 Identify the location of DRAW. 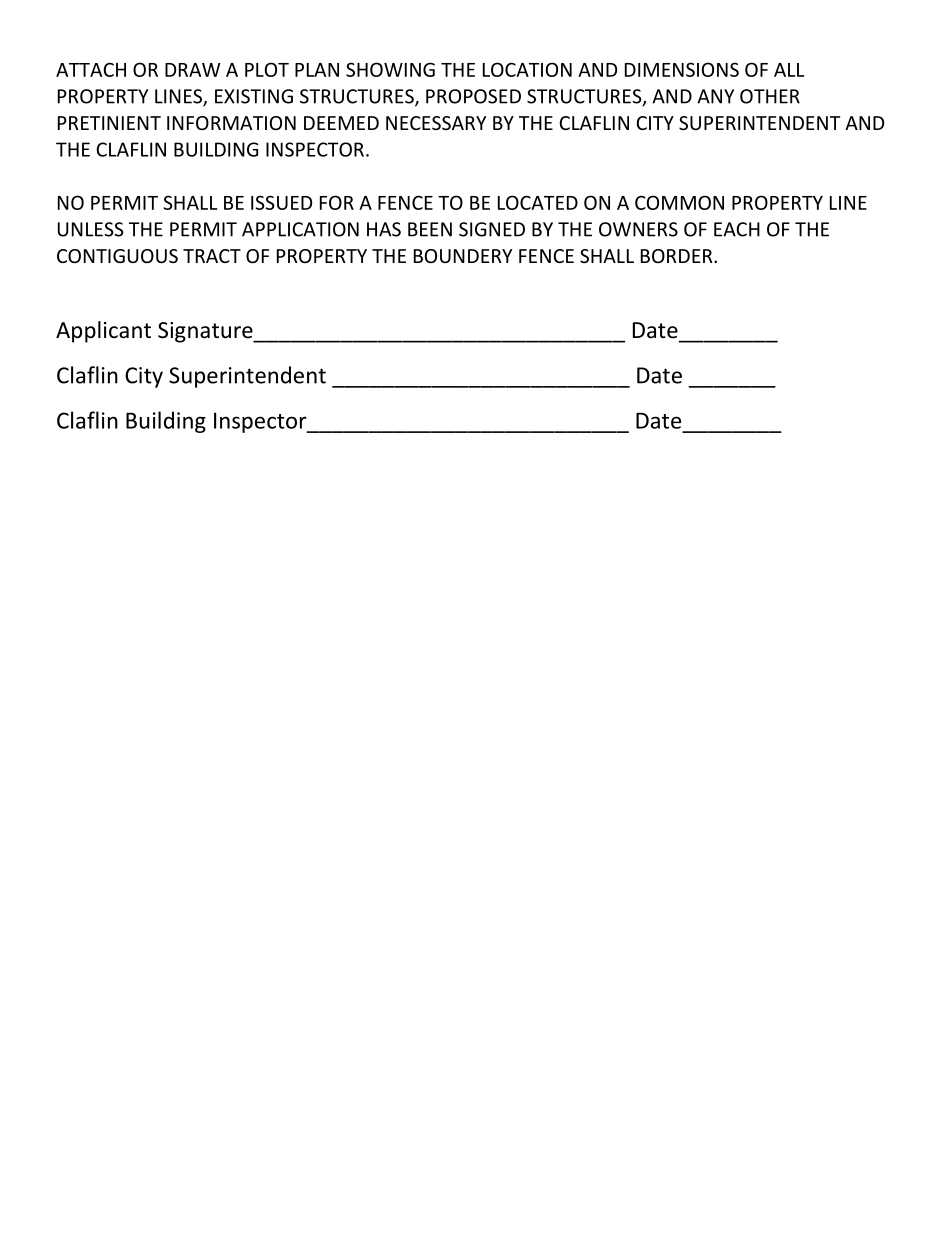
(193, 70).
